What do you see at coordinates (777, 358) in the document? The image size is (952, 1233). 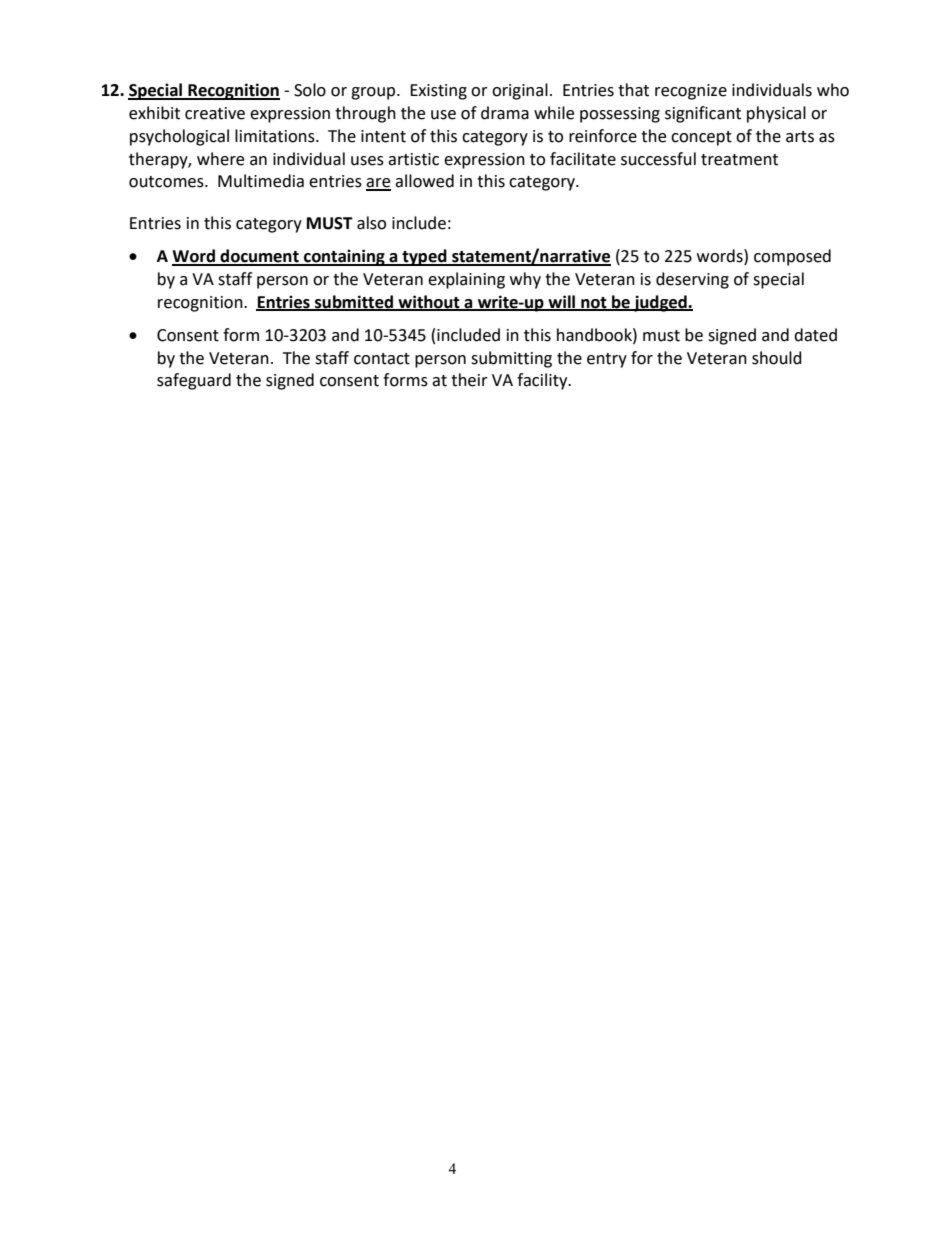 I see `should` at bounding box center [777, 358].
